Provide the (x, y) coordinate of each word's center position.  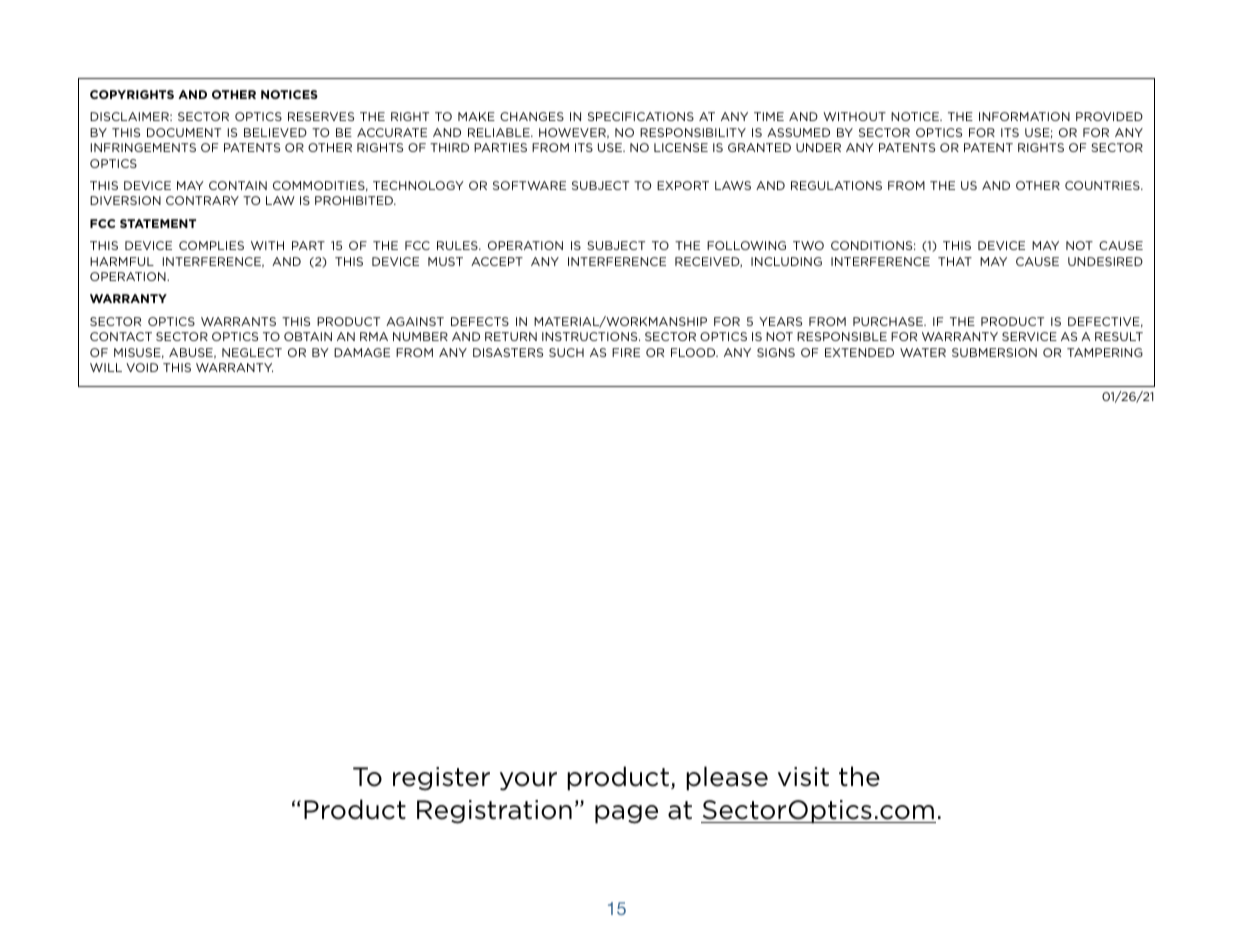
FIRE (626, 352)
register (441, 779)
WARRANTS (238, 321)
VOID (142, 367)
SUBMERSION (994, 352)
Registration (494, 812)
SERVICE (1029, 336)
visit (803, 777)
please (727, 778)
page (626, 814)
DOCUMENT (184, 132)
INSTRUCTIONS (591, 336)
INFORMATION (1024, 116)
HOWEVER (574, 133)
